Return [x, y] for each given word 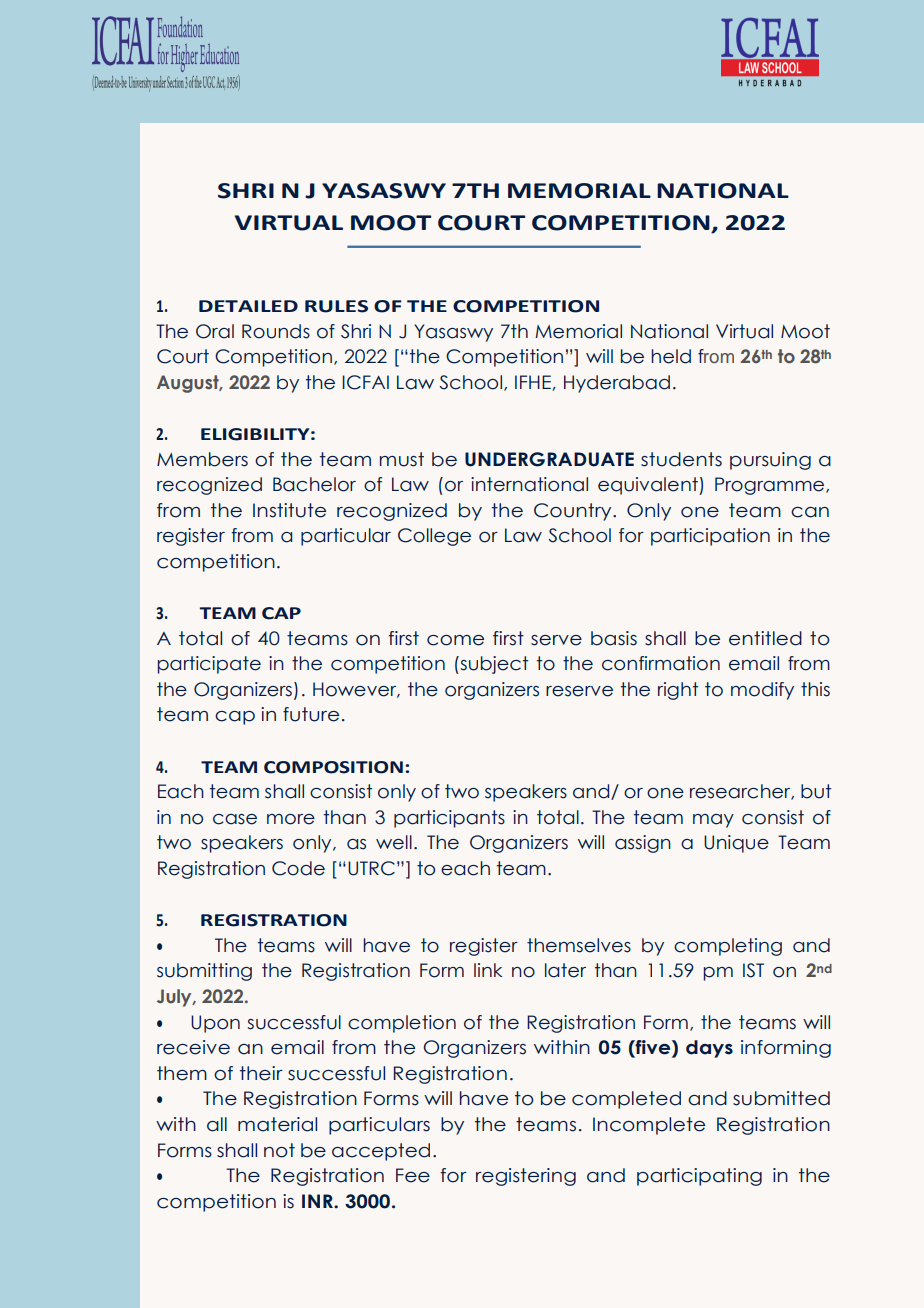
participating [699, 1177]
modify [762, 691]
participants [449, 819]
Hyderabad [617, 384]
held [671, 356]
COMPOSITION [333, 767]
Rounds [276, 331]
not [279, 1150]
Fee [413, 1175]
